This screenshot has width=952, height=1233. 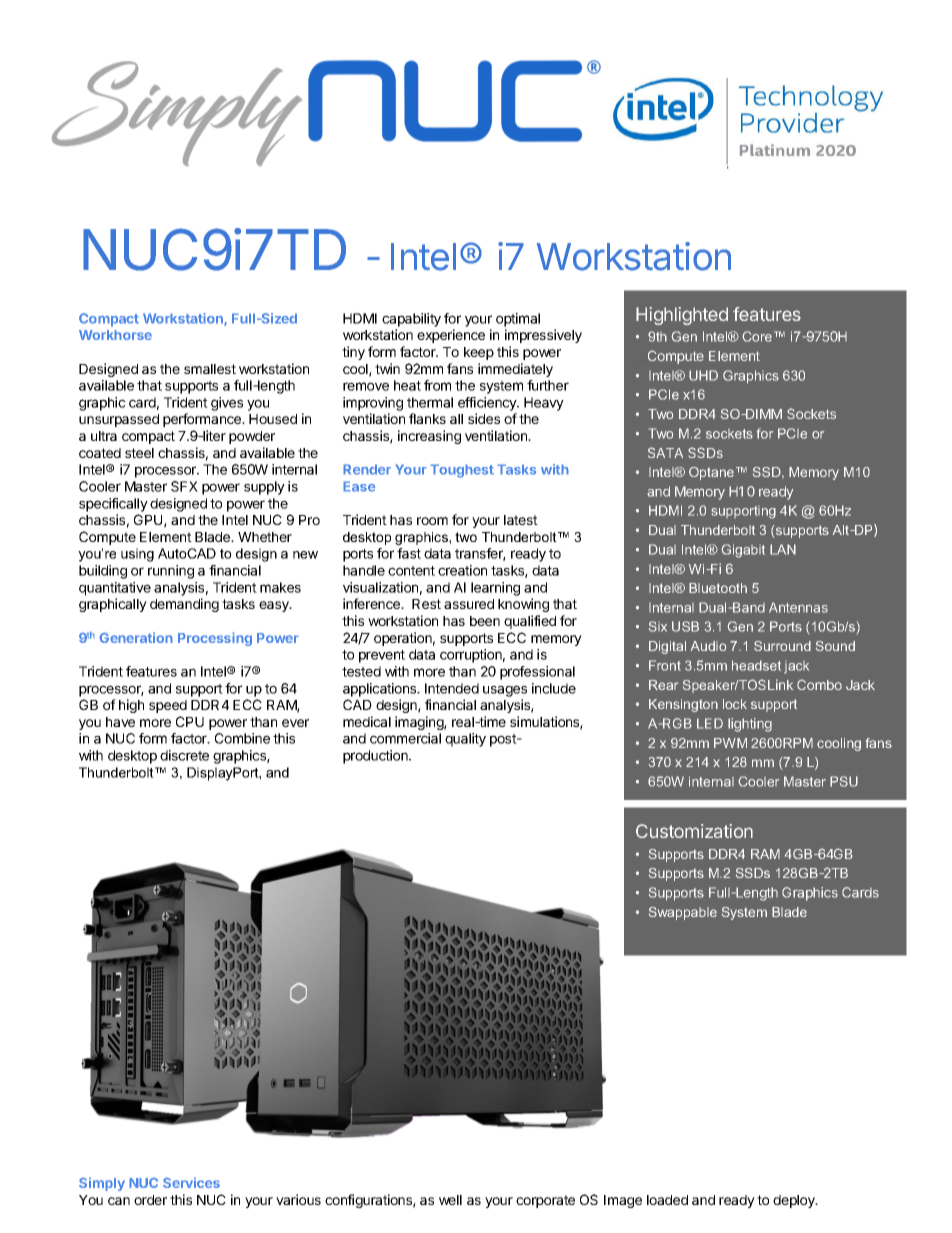 I want to click on PWM, so click(x=730, y=743).
